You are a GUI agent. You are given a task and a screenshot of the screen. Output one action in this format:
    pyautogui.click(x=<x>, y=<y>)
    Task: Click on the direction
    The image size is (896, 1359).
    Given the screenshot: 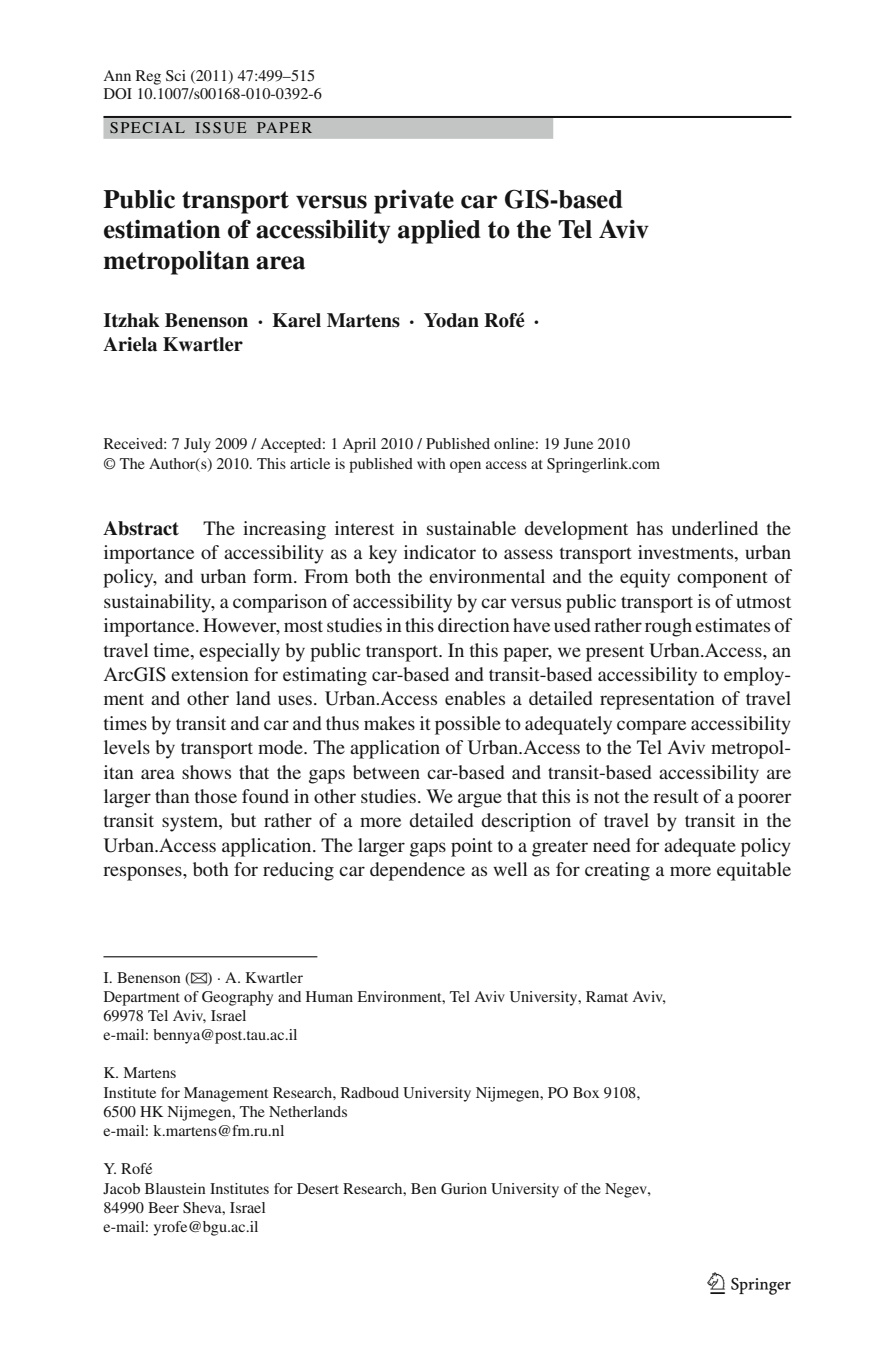 What is the action you would take?
    pyautogui.click(x=474, y=625)
